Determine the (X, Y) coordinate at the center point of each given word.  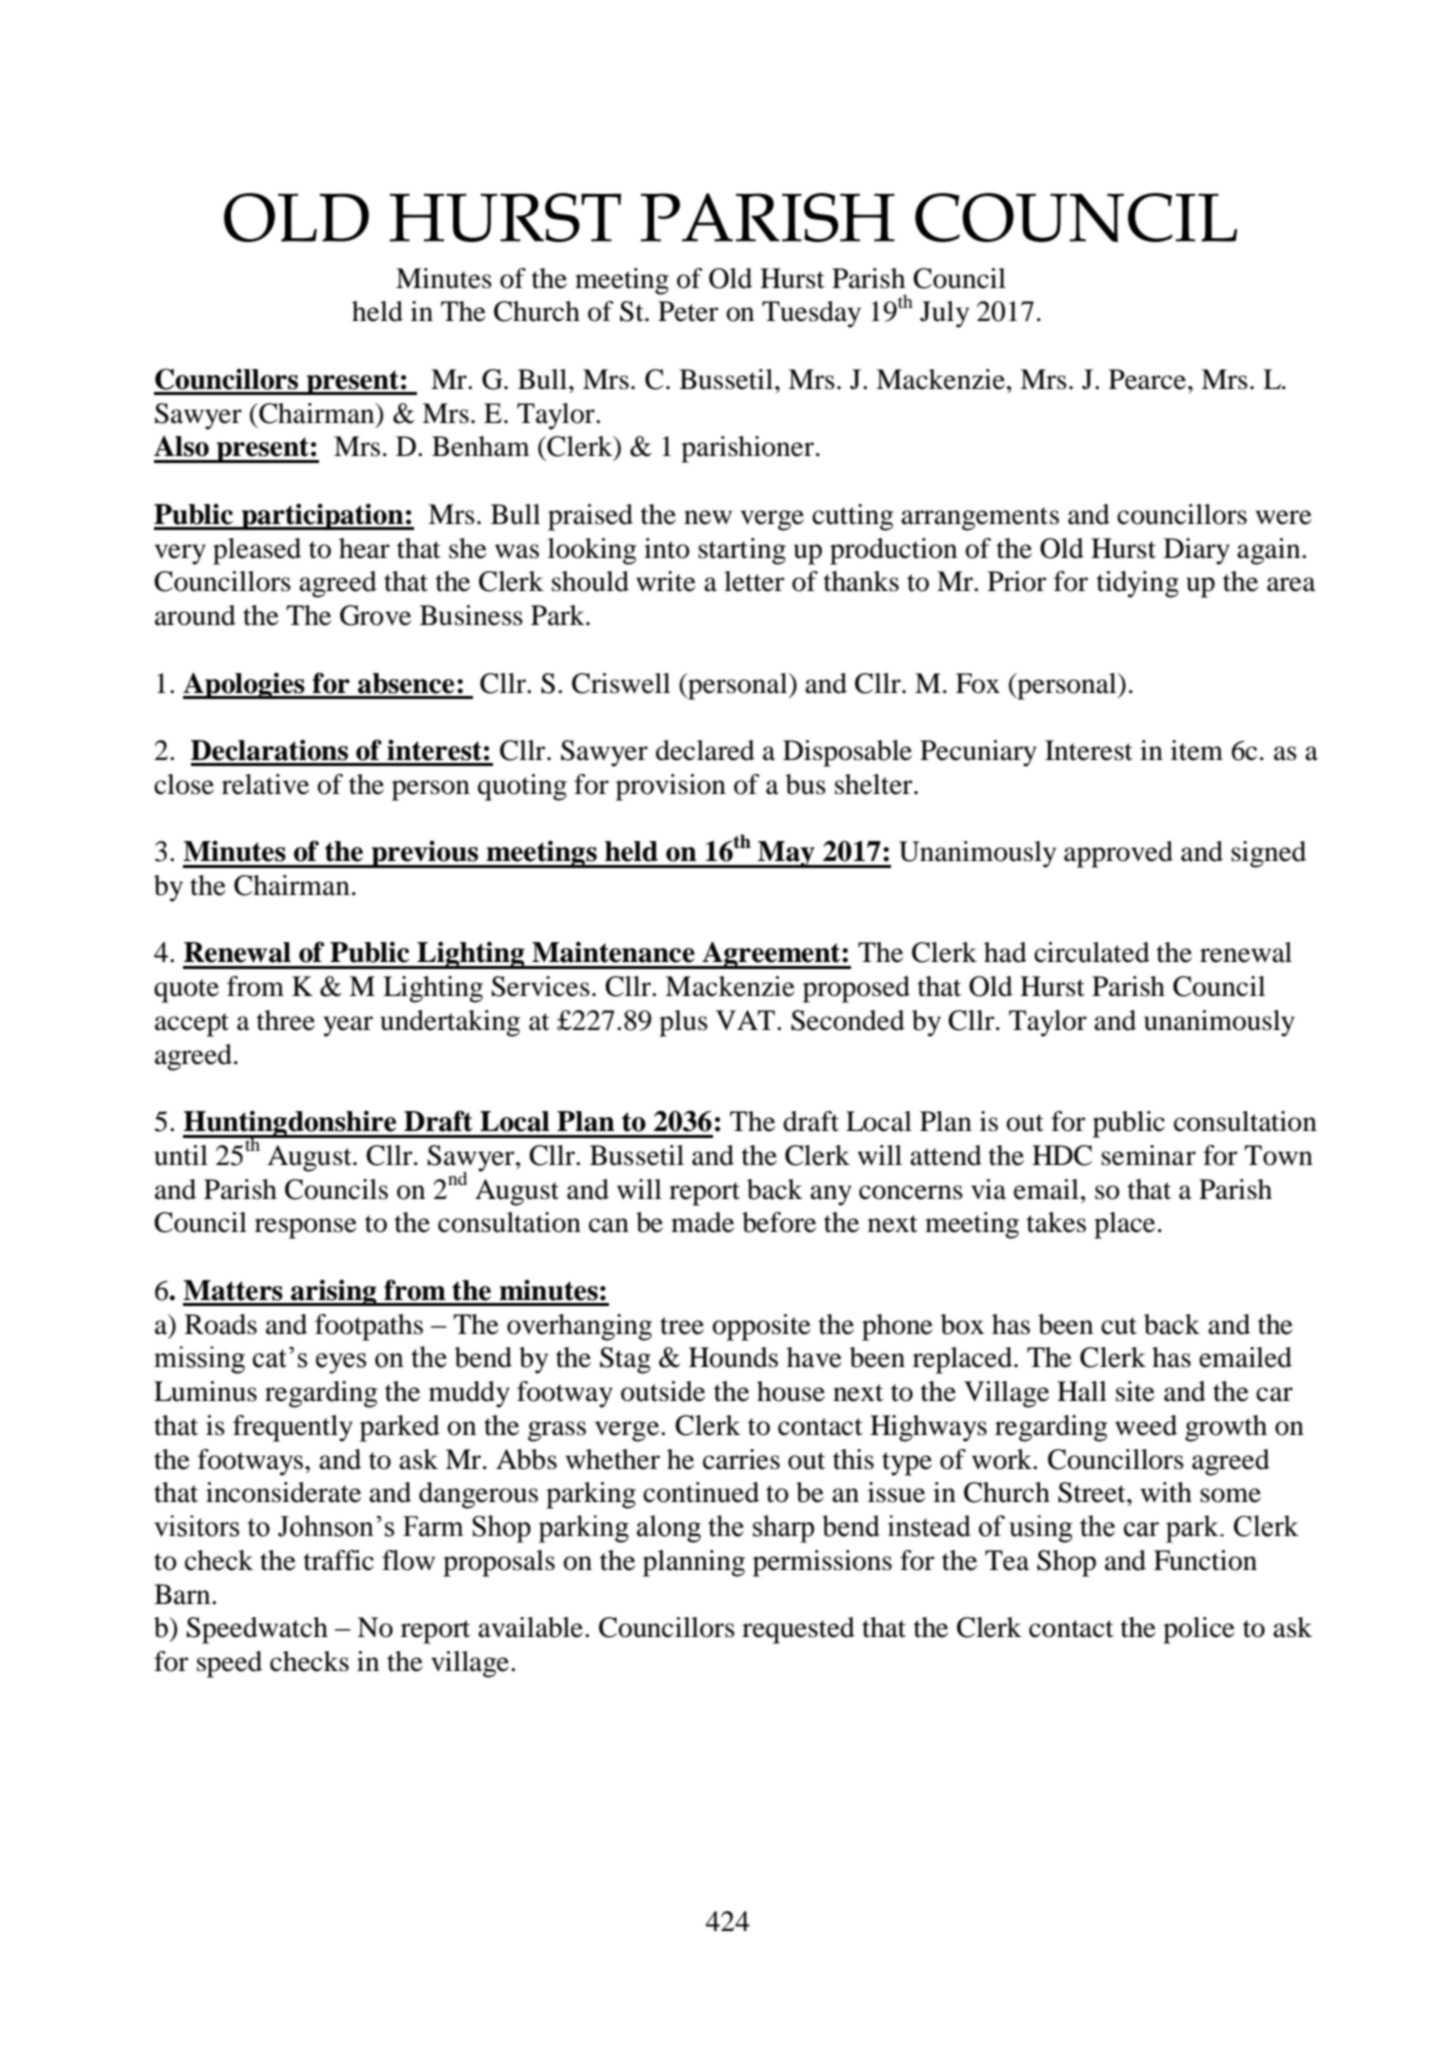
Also (181, 446)
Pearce (1149, 379)
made (702, 1222)
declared (705, 750)
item (1197, 750)
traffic (339, 1560)
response (306, 1228)
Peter (688, 311)
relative (265, 784)
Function (1205, 1560)
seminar (1148, 1155)
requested (798, 1630)
